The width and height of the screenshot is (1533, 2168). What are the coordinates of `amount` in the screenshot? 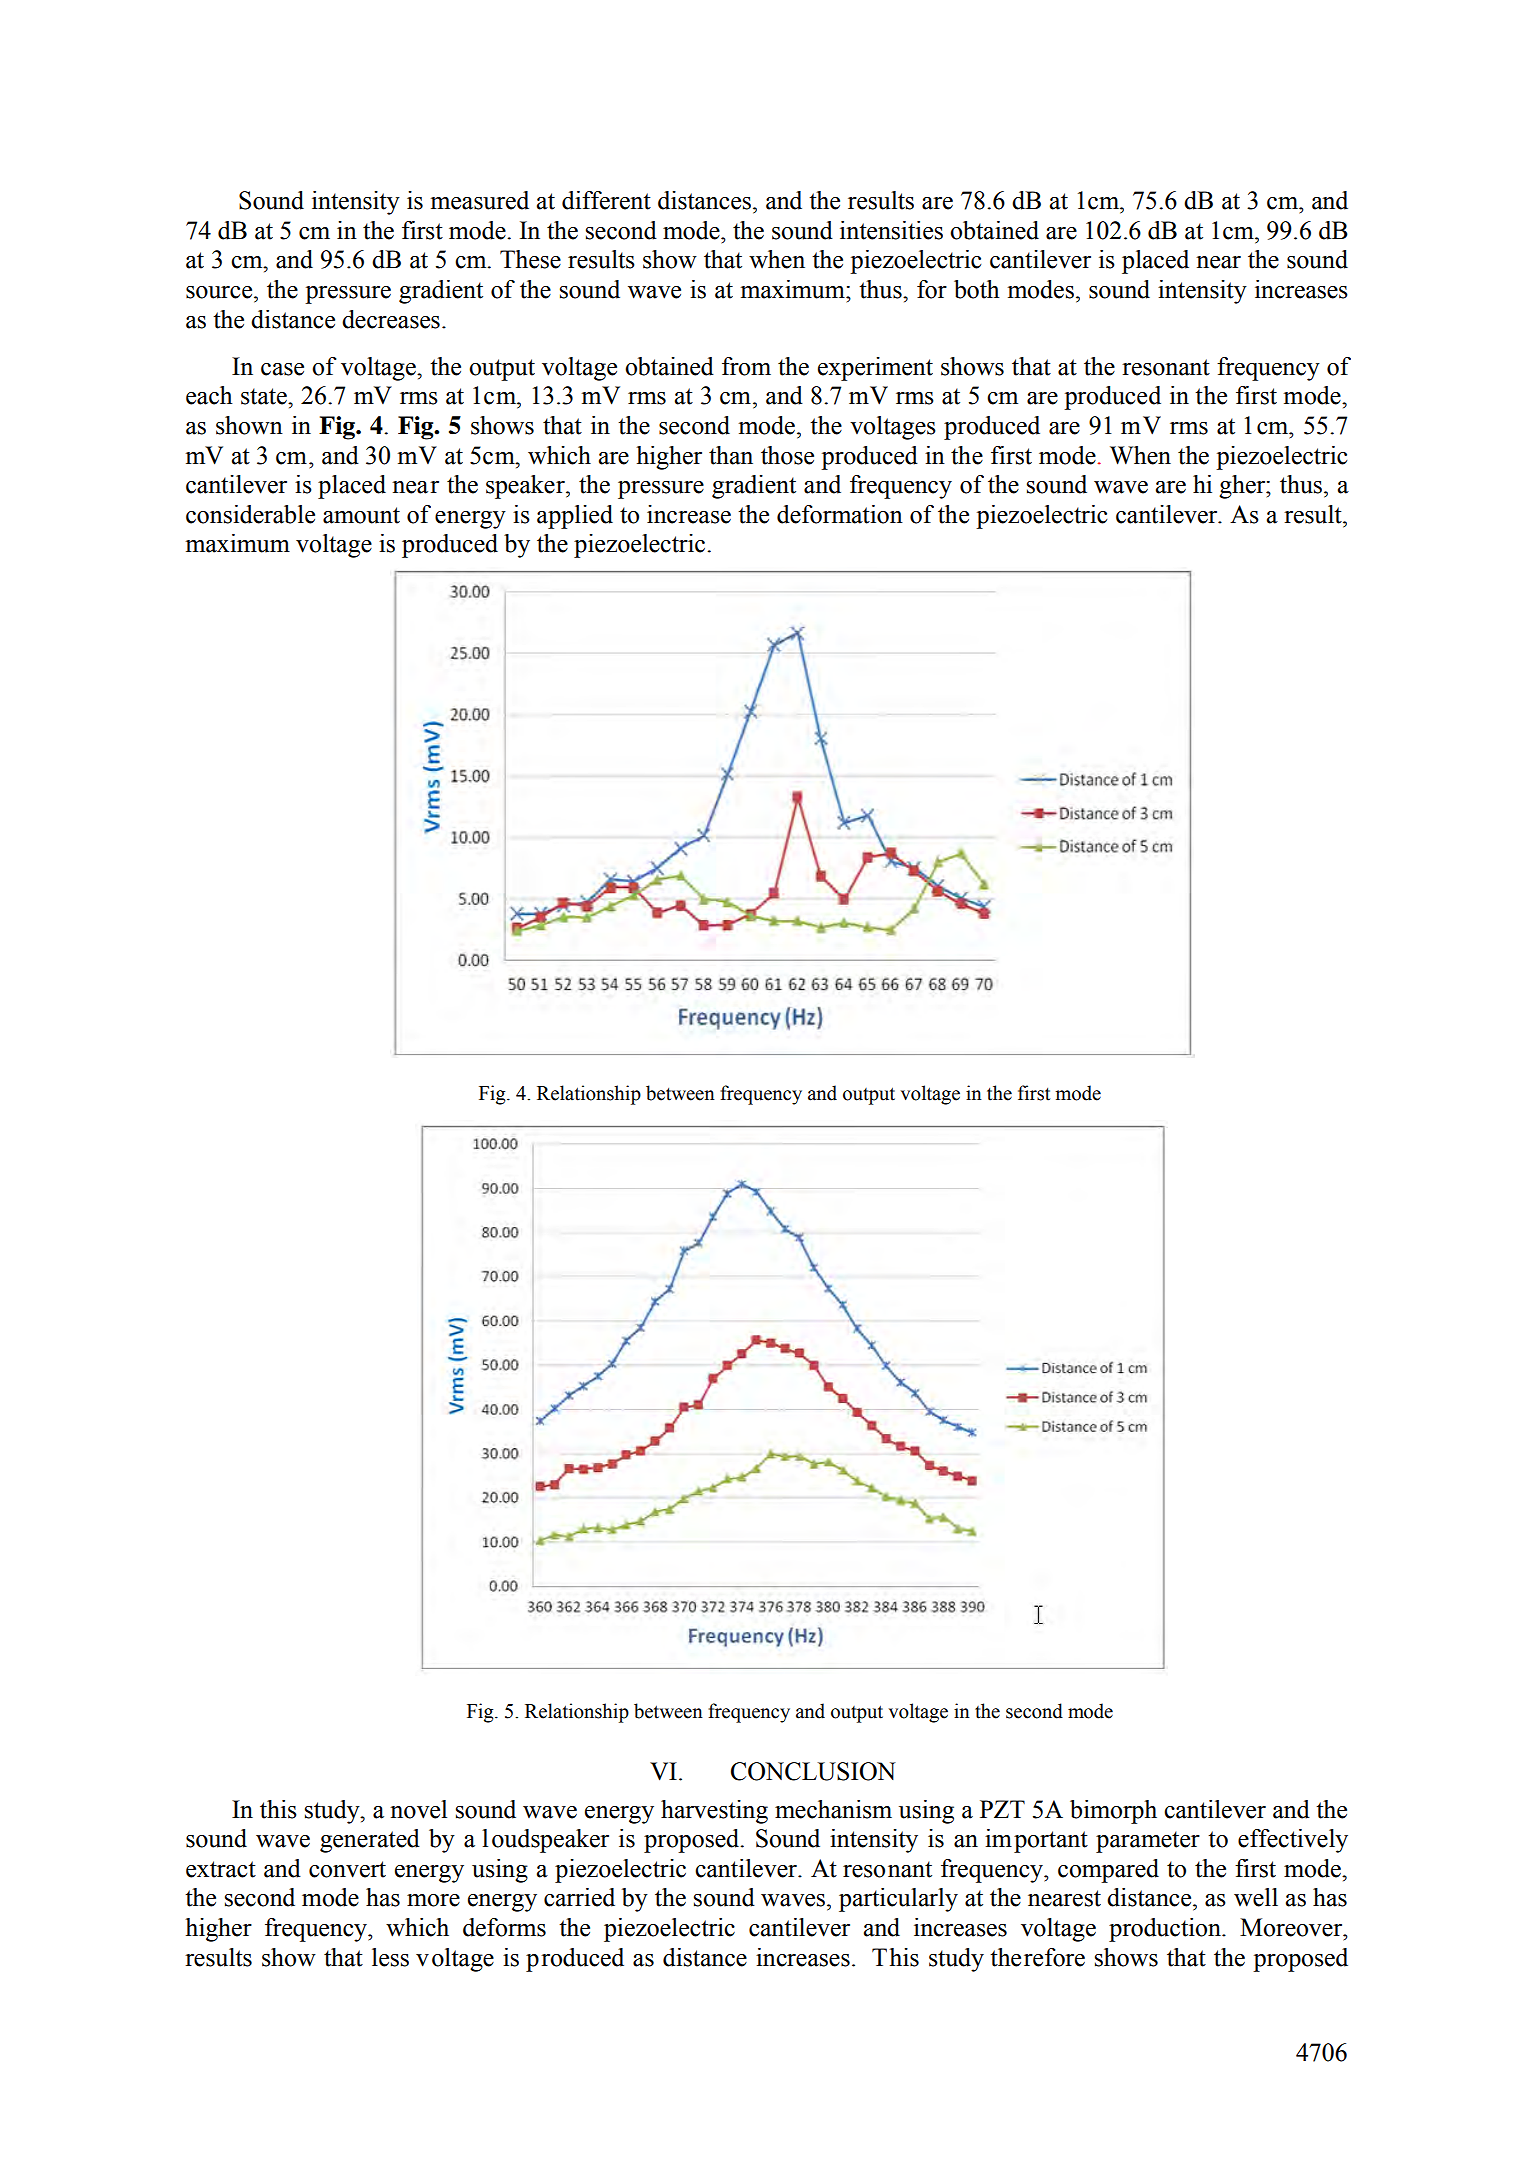 It's located at (361, 515).
